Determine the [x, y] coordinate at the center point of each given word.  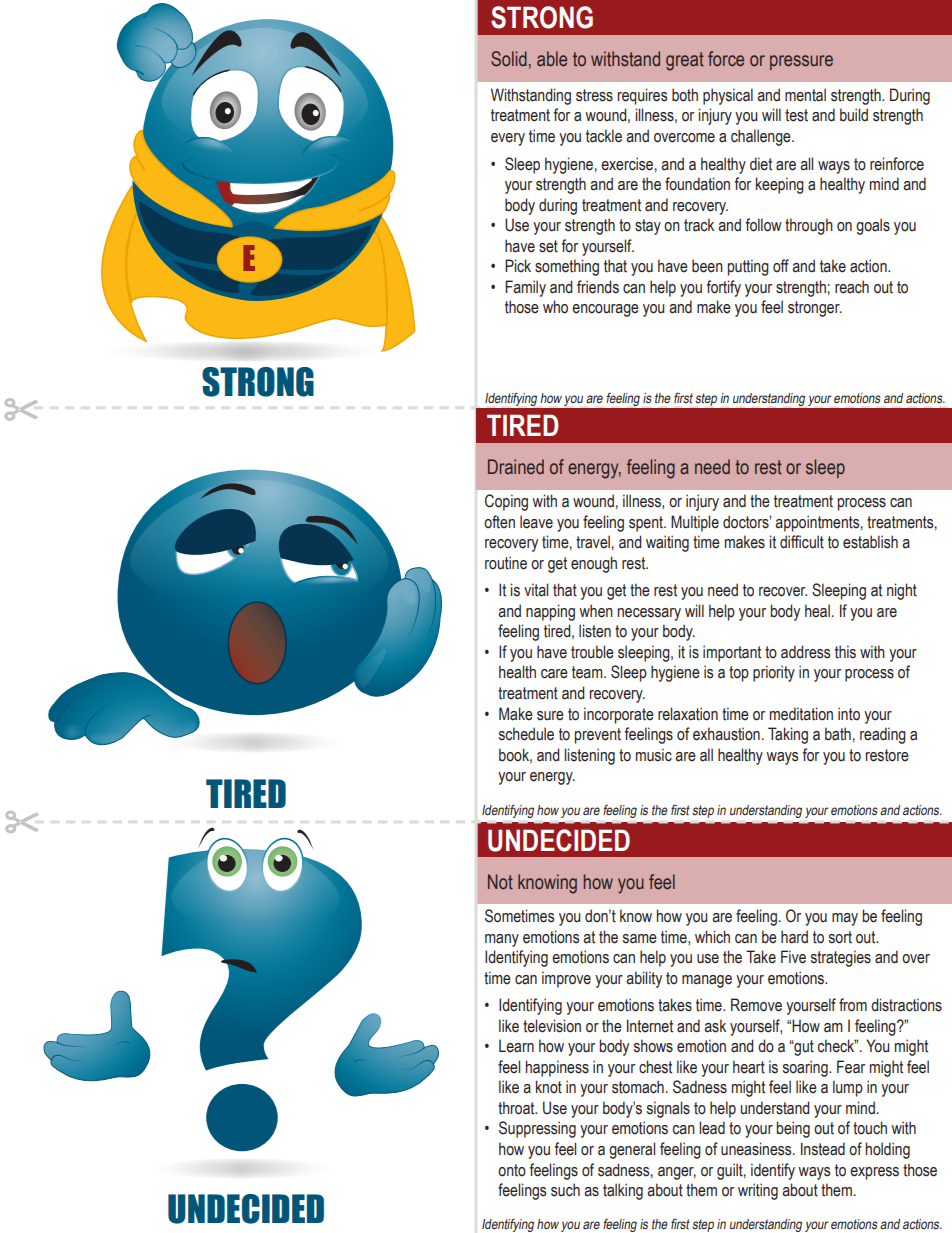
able [552, 59]
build [854, 115]
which [712, 937]
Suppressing [537, 1129]
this [845, 652]
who [555, 307]
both [685, 95]
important [732, 653]
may [845, 919]
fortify [723, 288]
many [502, 940]
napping [550, 612]
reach [852, 287]
